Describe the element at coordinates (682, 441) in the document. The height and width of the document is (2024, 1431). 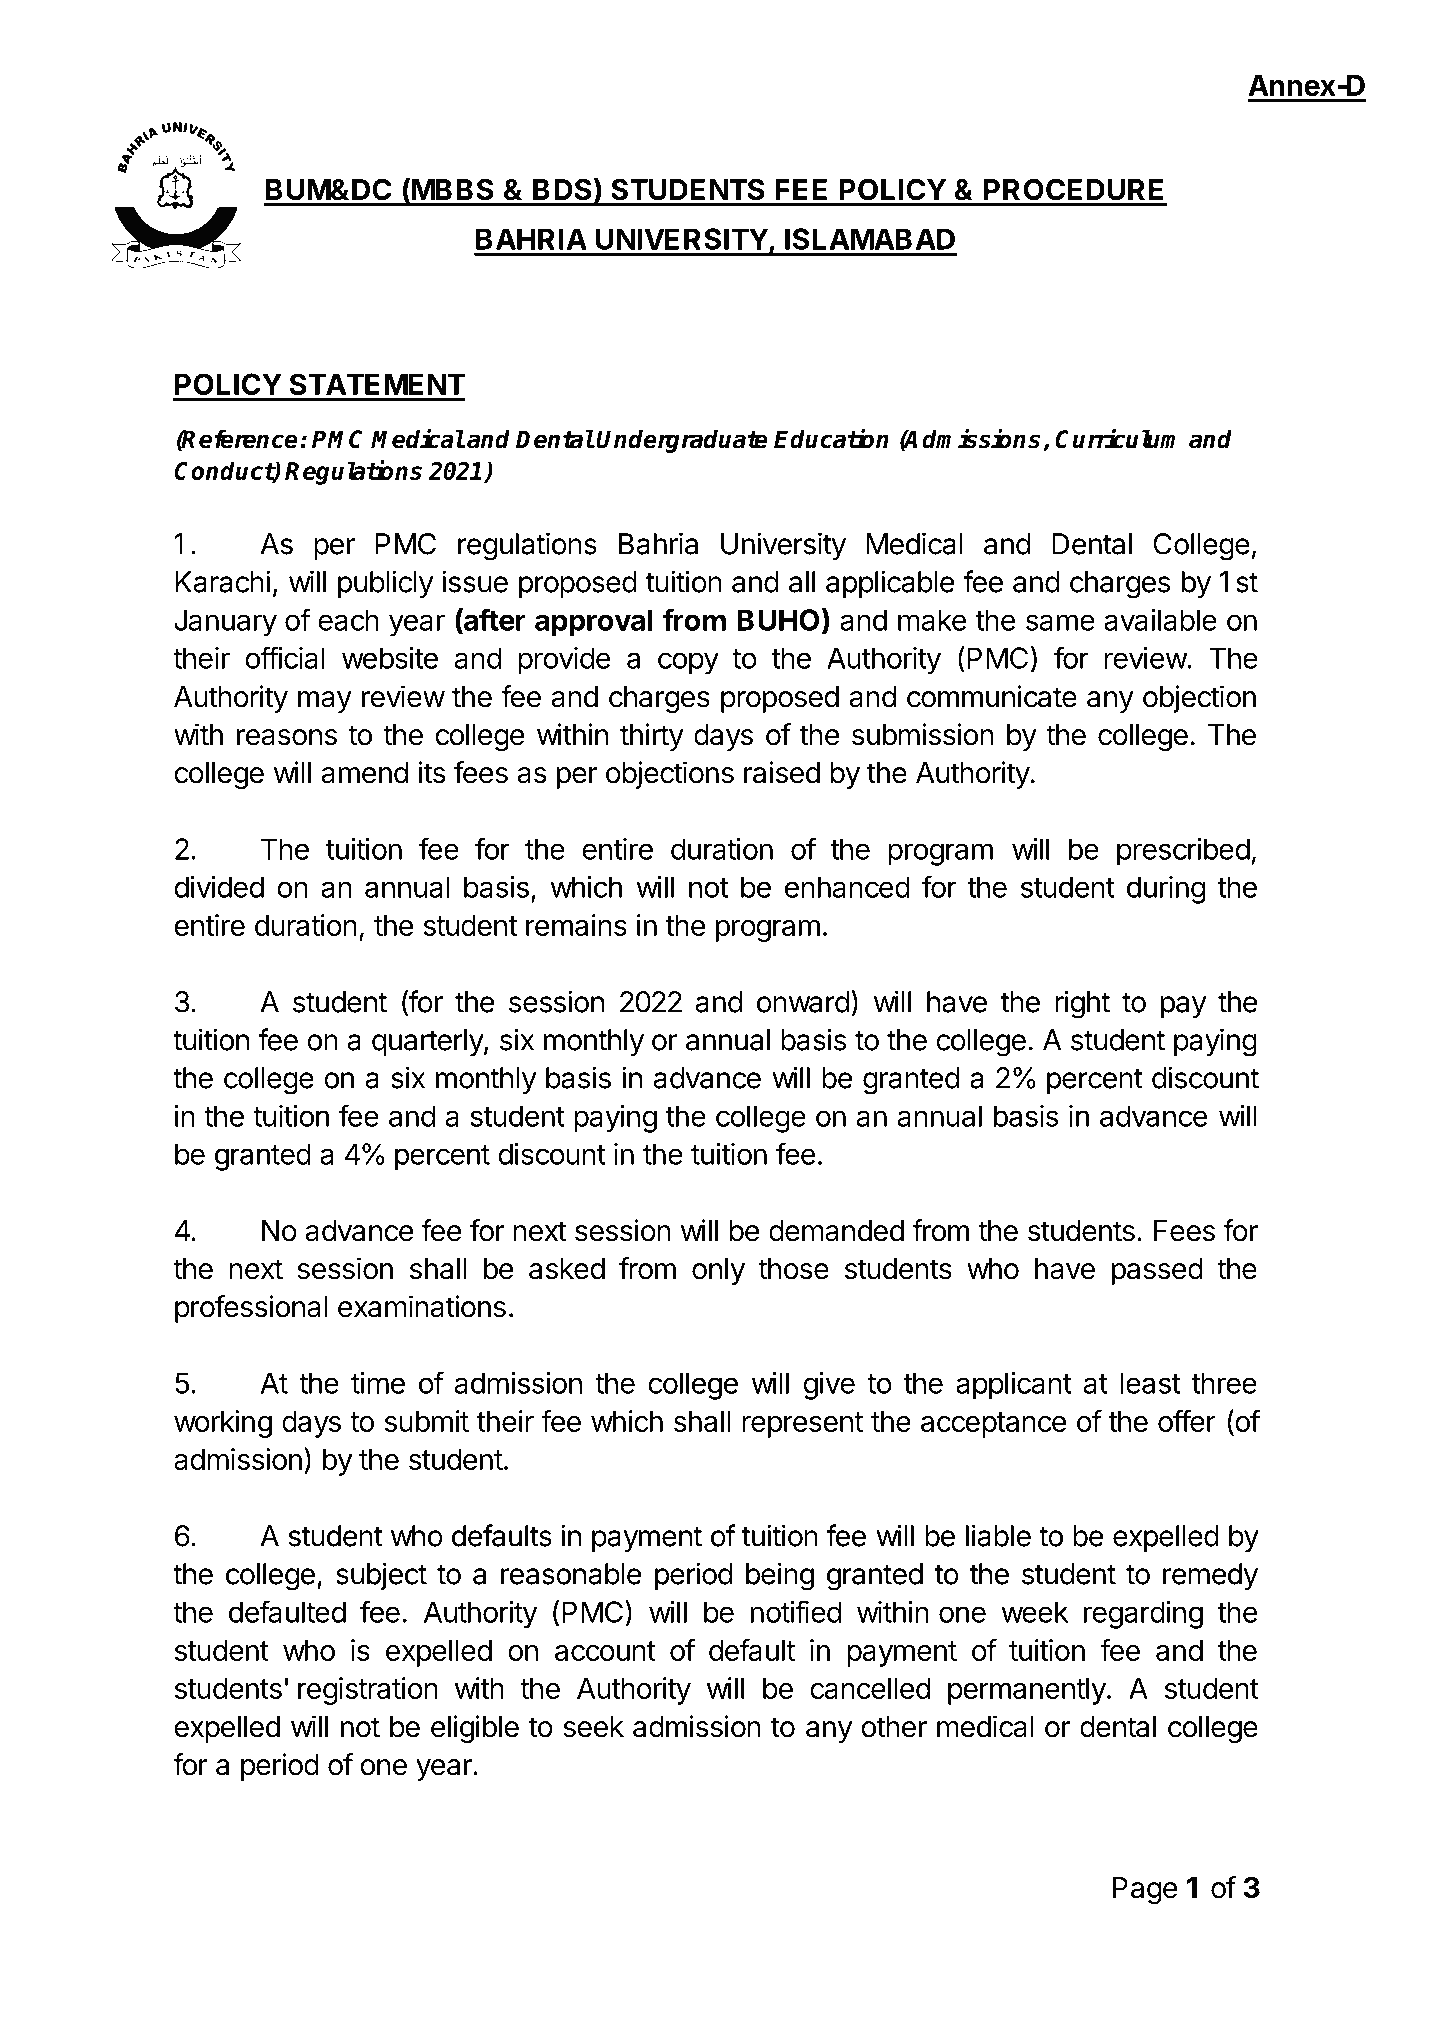
I see `Undergraduate` at that location.
